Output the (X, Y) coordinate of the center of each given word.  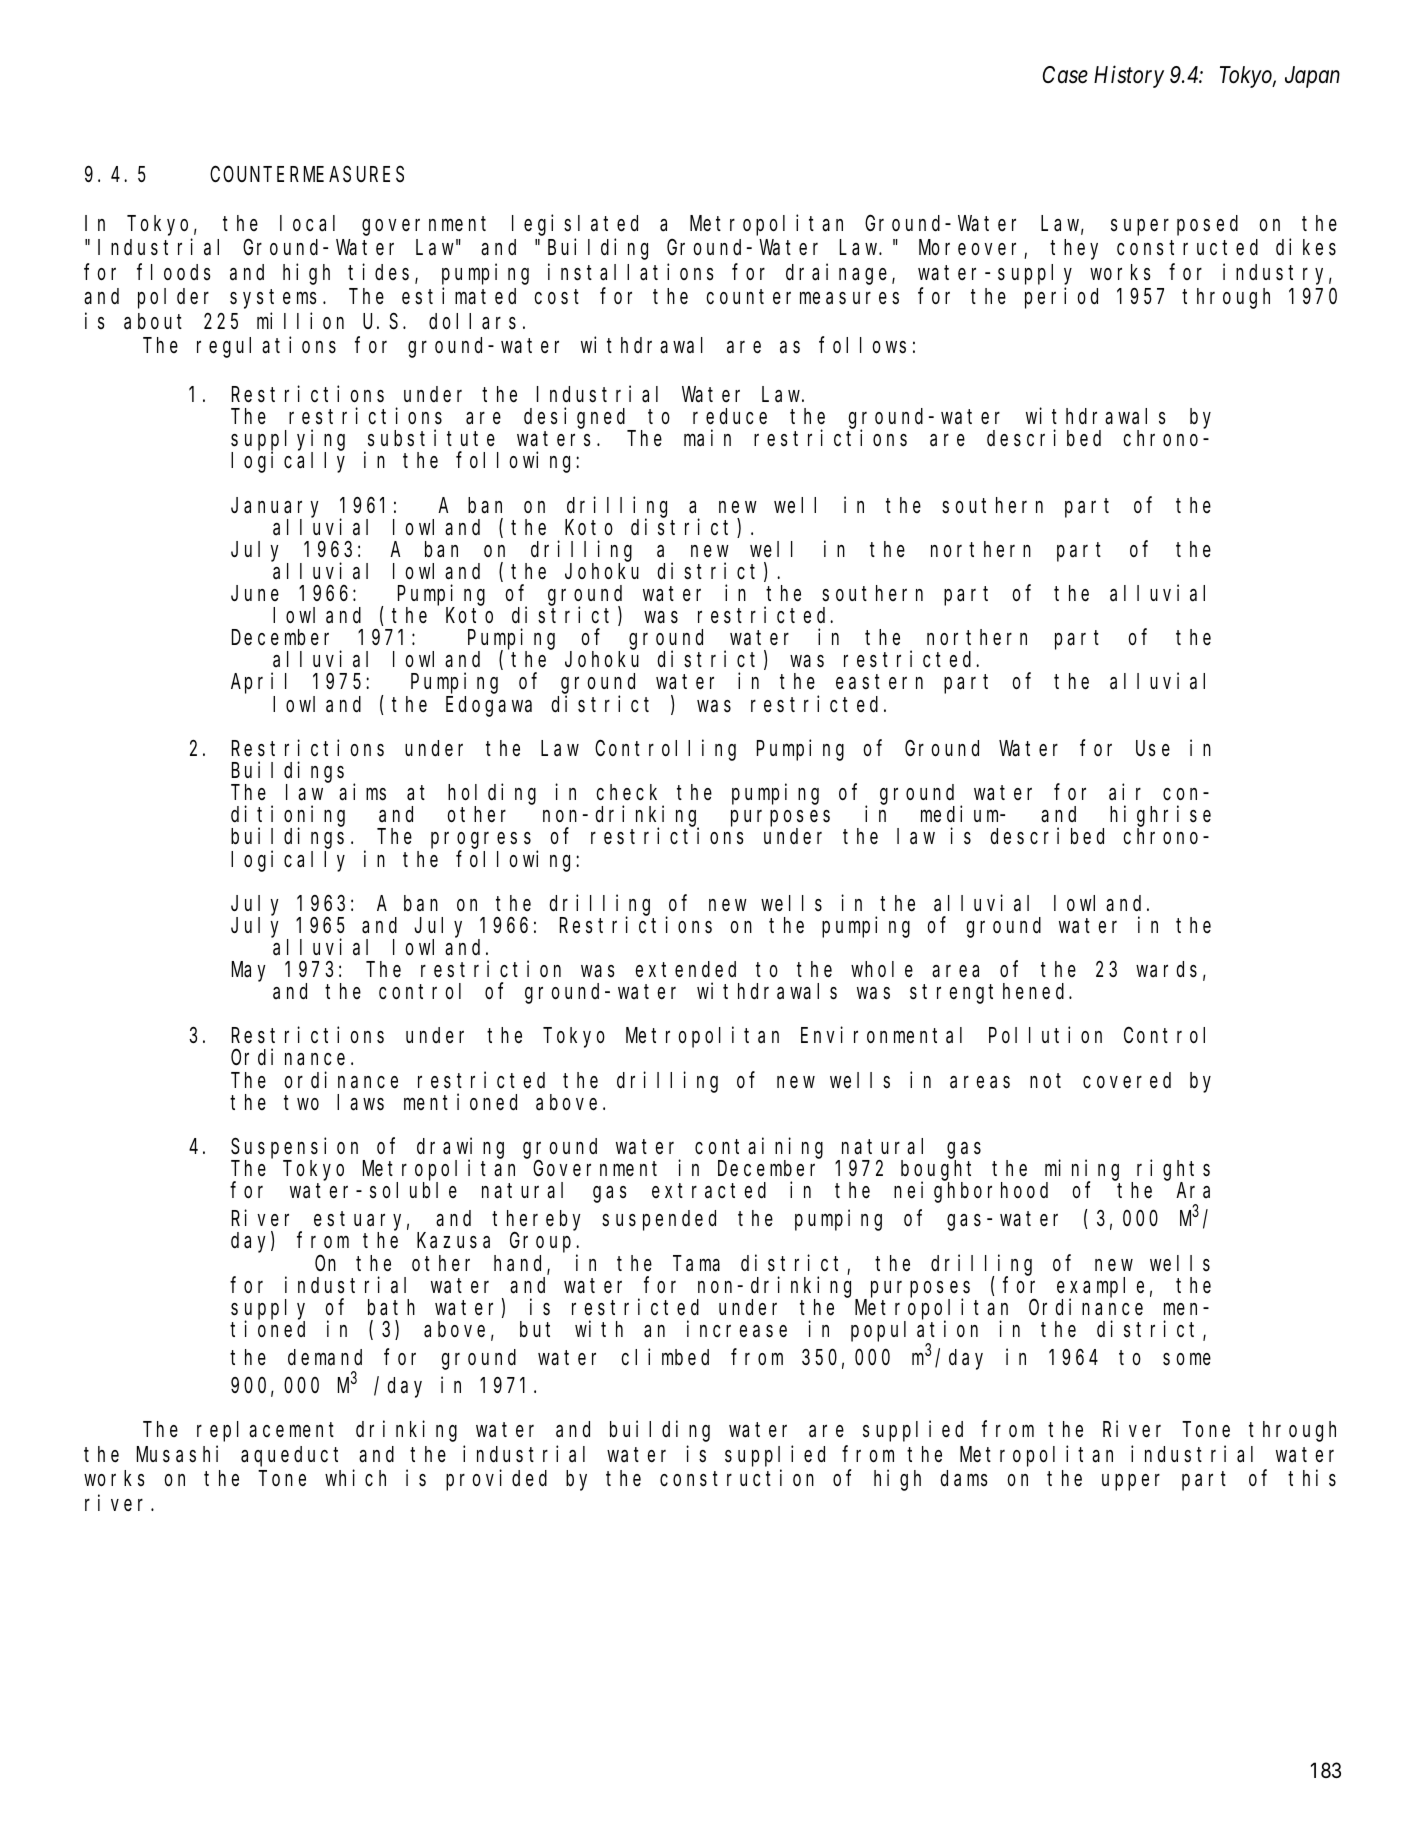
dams (964, 1478)
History (1129, 77)
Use (1153, 749)
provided (496, 1480)
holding (492, 794)
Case (1065, 75)
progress (481, 842)
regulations (266, 347)
